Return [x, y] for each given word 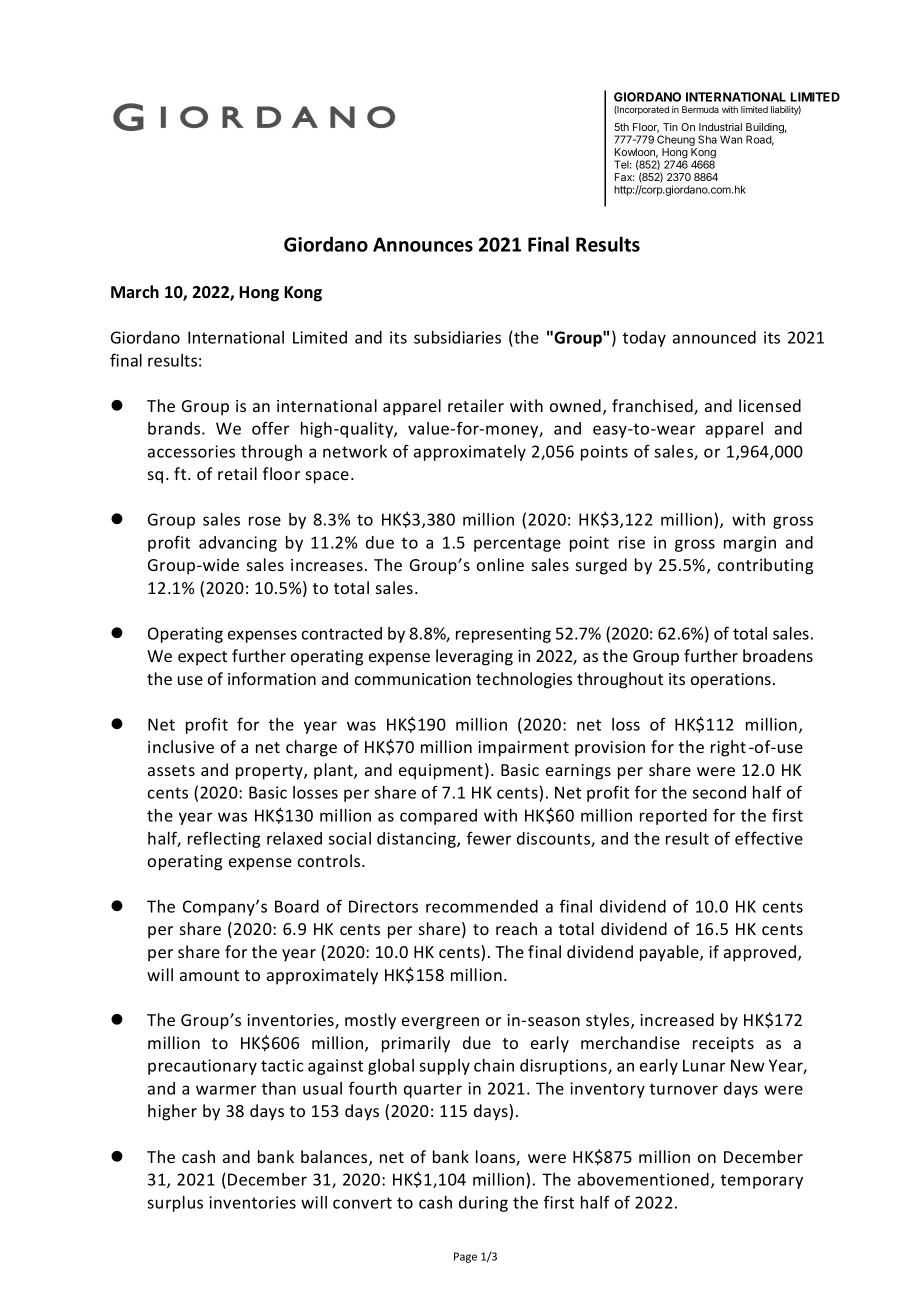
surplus [175, 1204]
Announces [423, 244]
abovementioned [643, 1179]
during [483, 1204]
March [135, 292]
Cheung [676, 140]
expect [202, 658]
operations [731, 681]
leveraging [474, 657]
